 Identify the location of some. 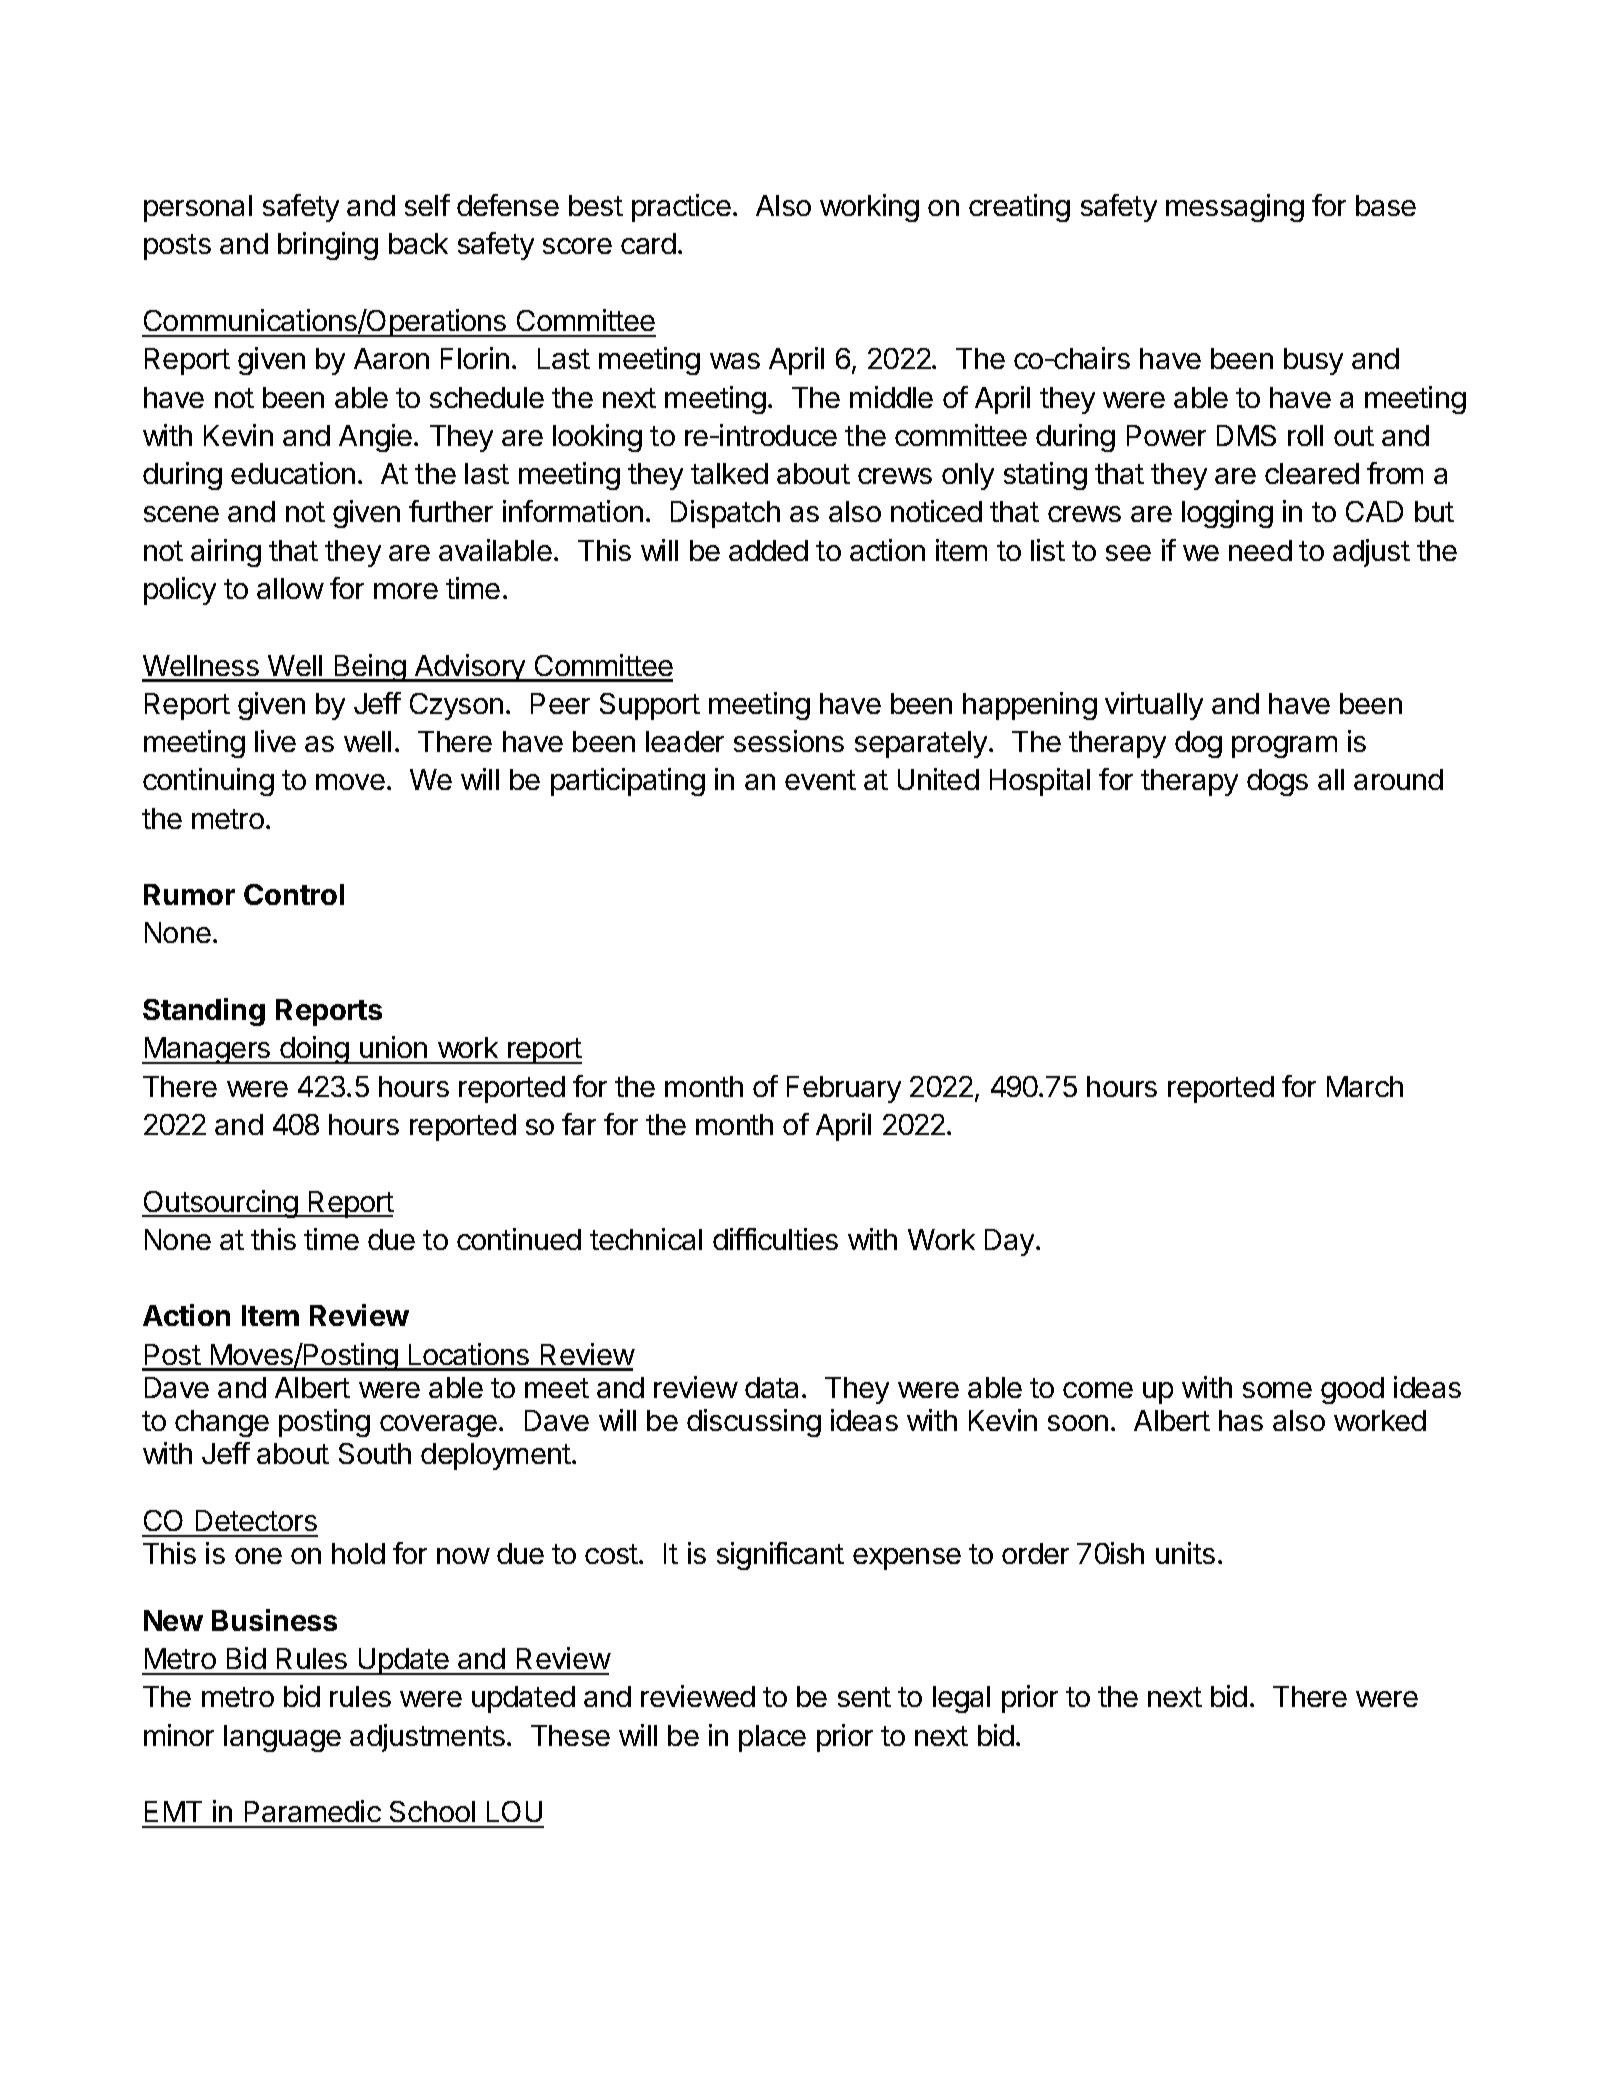
(1277, 1390).
